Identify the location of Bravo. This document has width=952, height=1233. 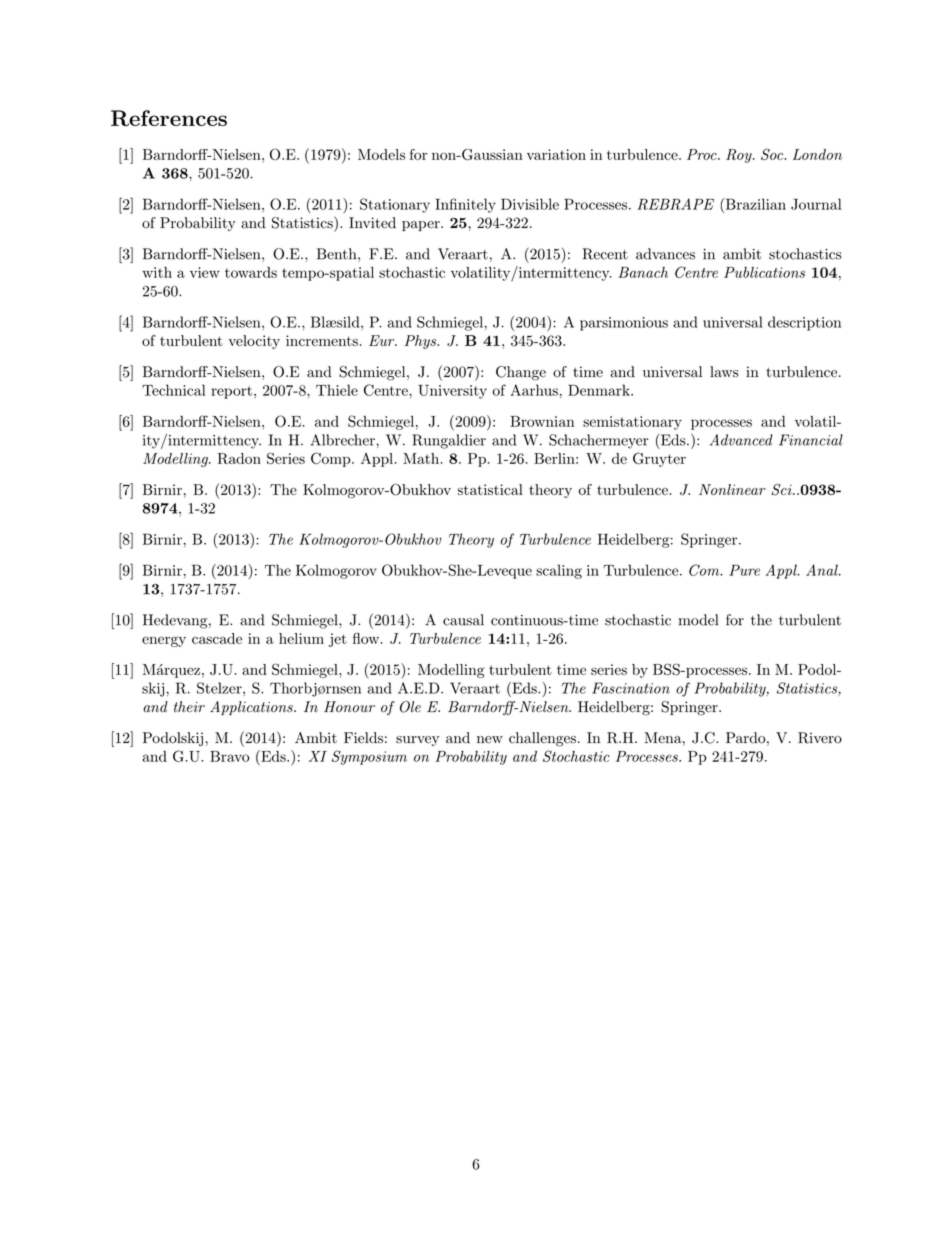
(230, 756).
